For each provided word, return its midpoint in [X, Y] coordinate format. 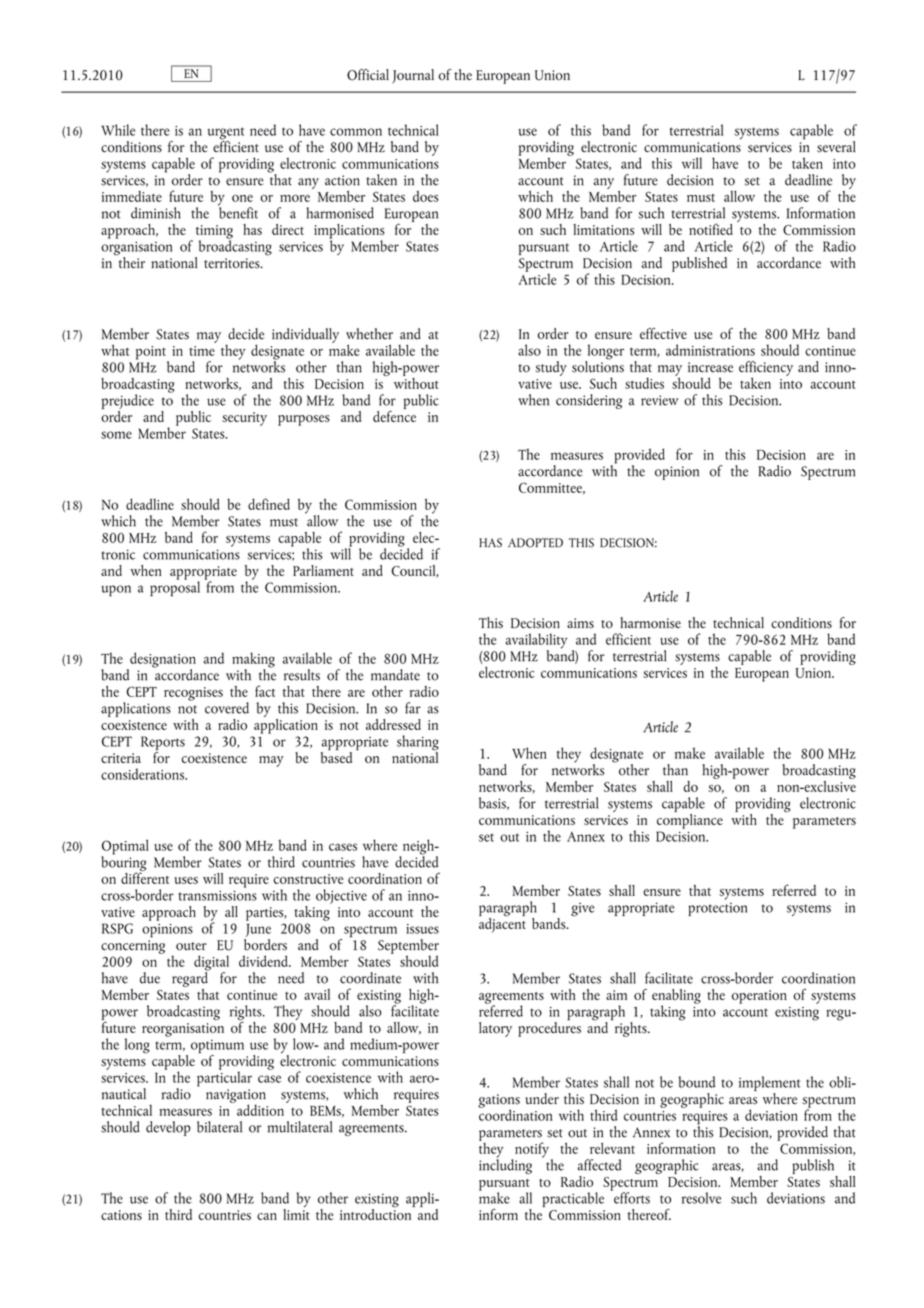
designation [162, 661]
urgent [225, 134]
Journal [413, 76]
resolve [701, 1198]
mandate [395, 675]
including [505, 1165]
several [836, 147]
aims [580, 623]
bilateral [219, 1127]
